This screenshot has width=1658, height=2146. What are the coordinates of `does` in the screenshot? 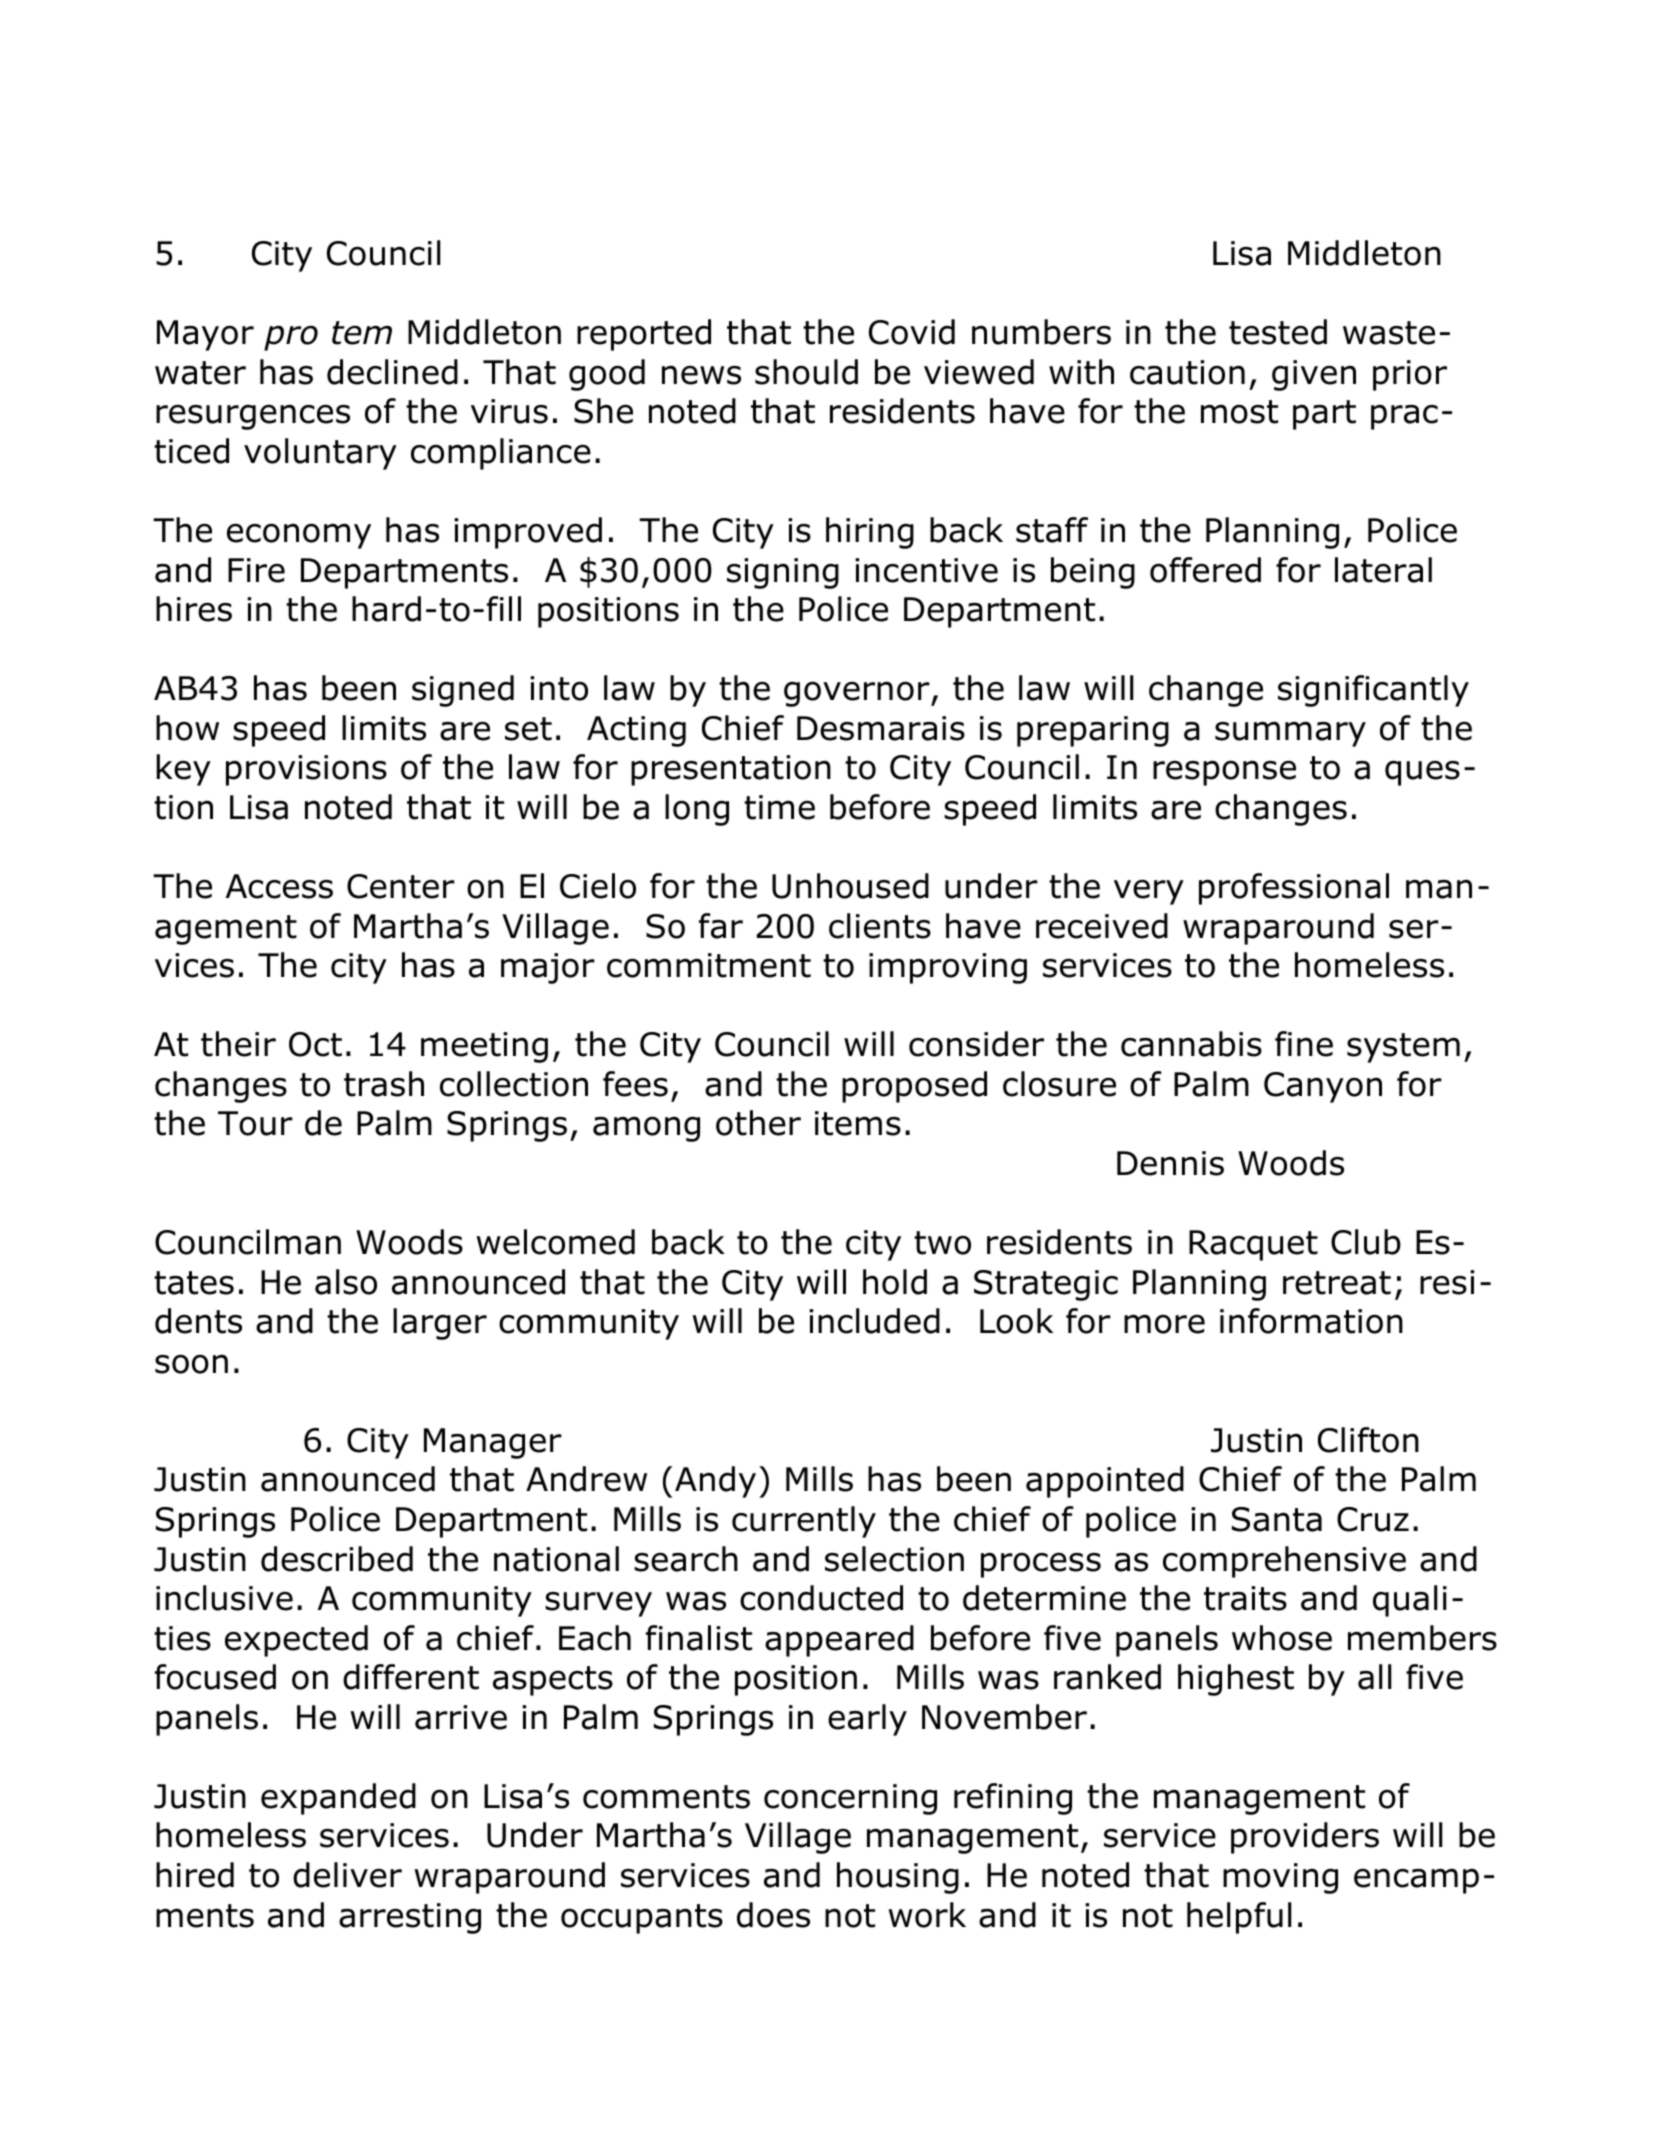 It's located at (773, 1915).
